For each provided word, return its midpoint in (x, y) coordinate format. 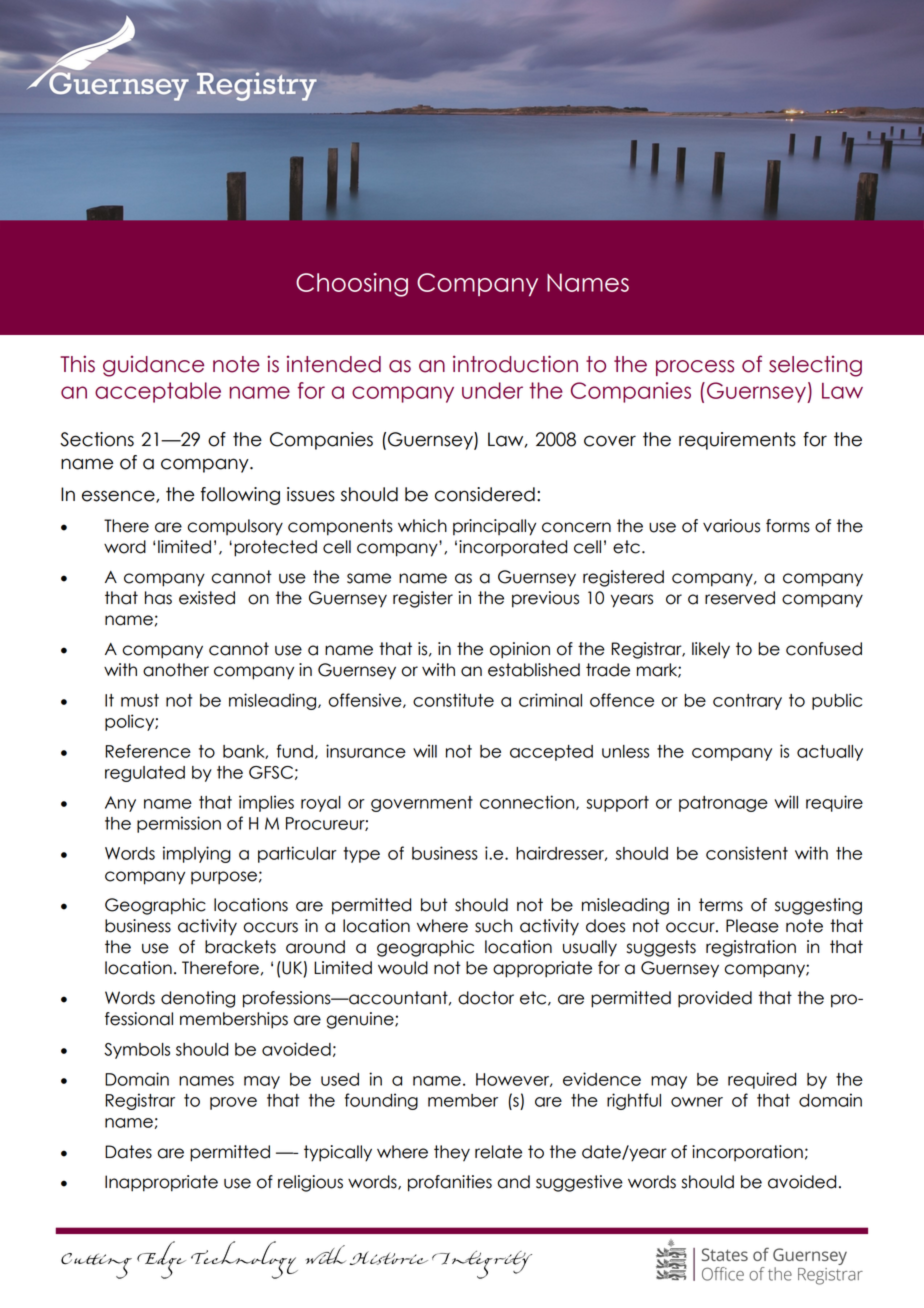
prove (233, 1103)
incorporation (747, 1153)
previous (545, 599)
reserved (740, 598)
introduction (515, 364)
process (695, 368)
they (452, 1153)
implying (197, 854)
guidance (153, 366)
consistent (747, 853)
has (158, 598)
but (434, 905)
